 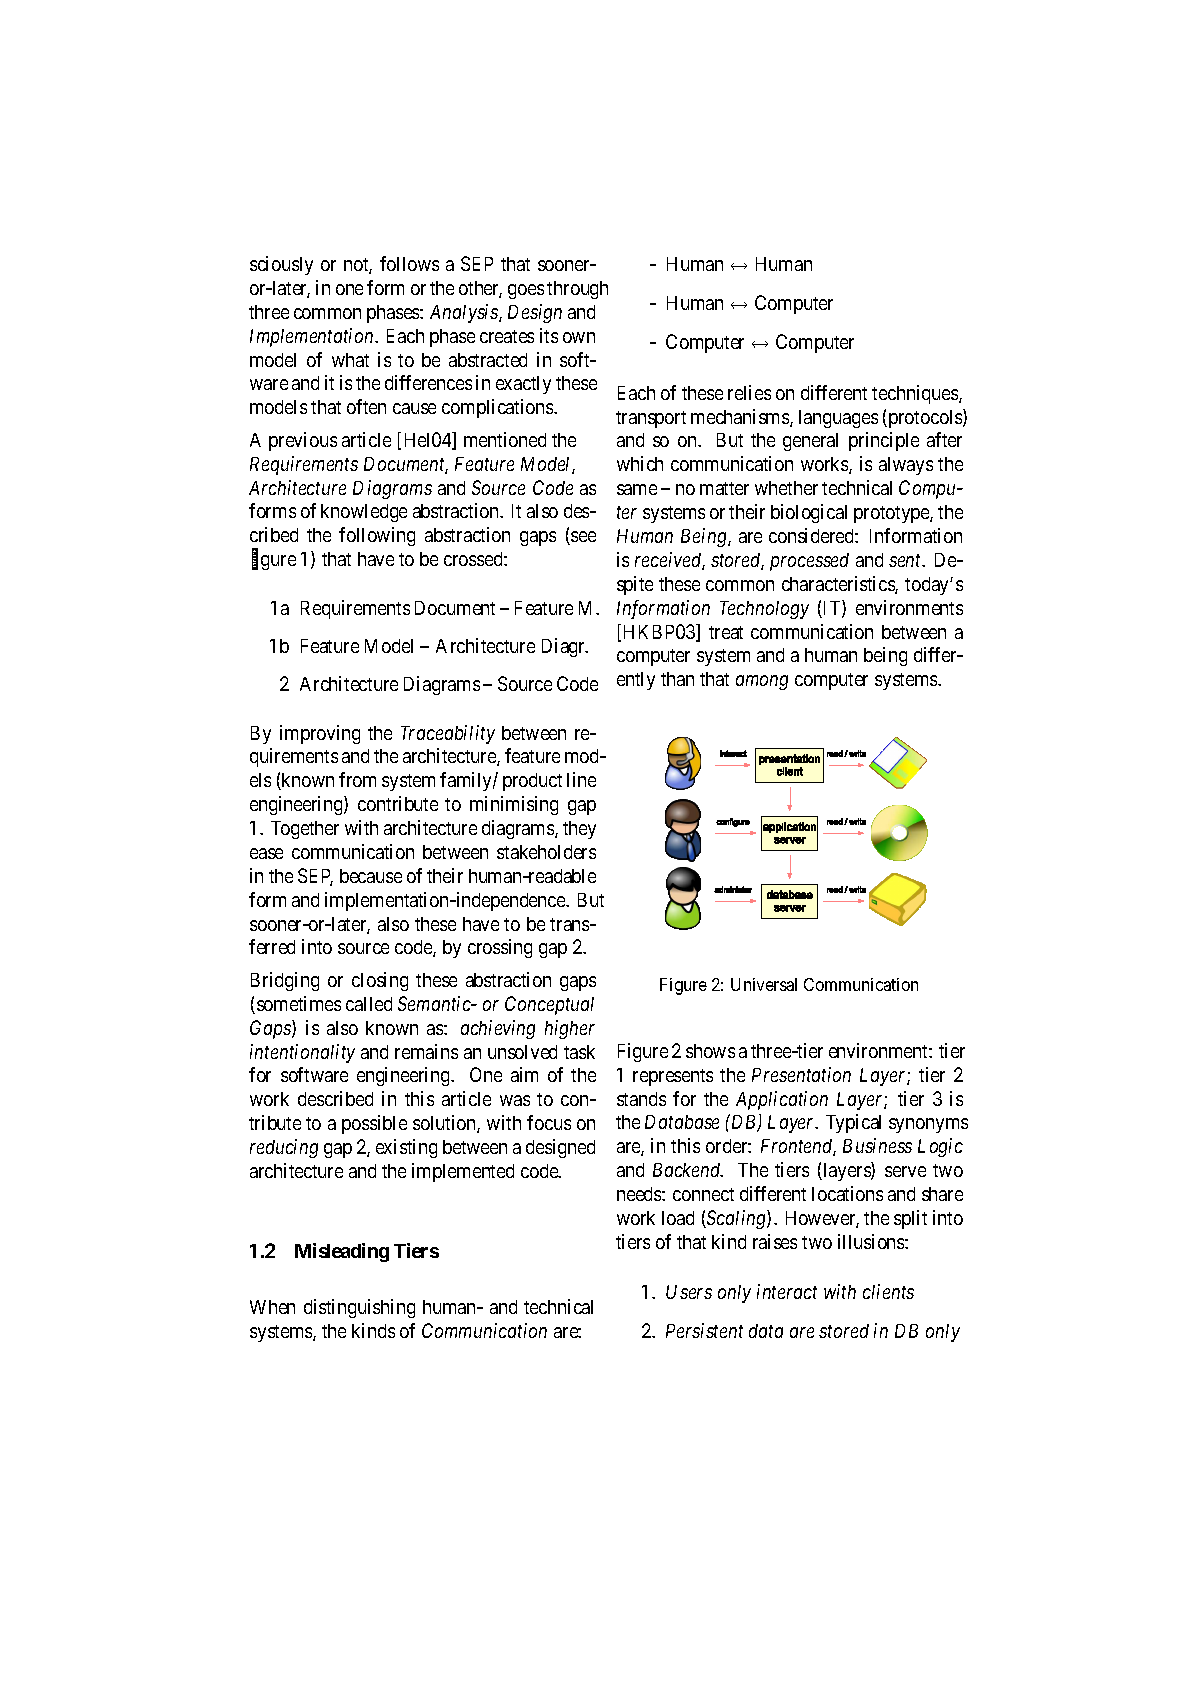 What do you see at coordinates (409, 263) in the image?
I see `follows` at bounding box center [409, 263].
